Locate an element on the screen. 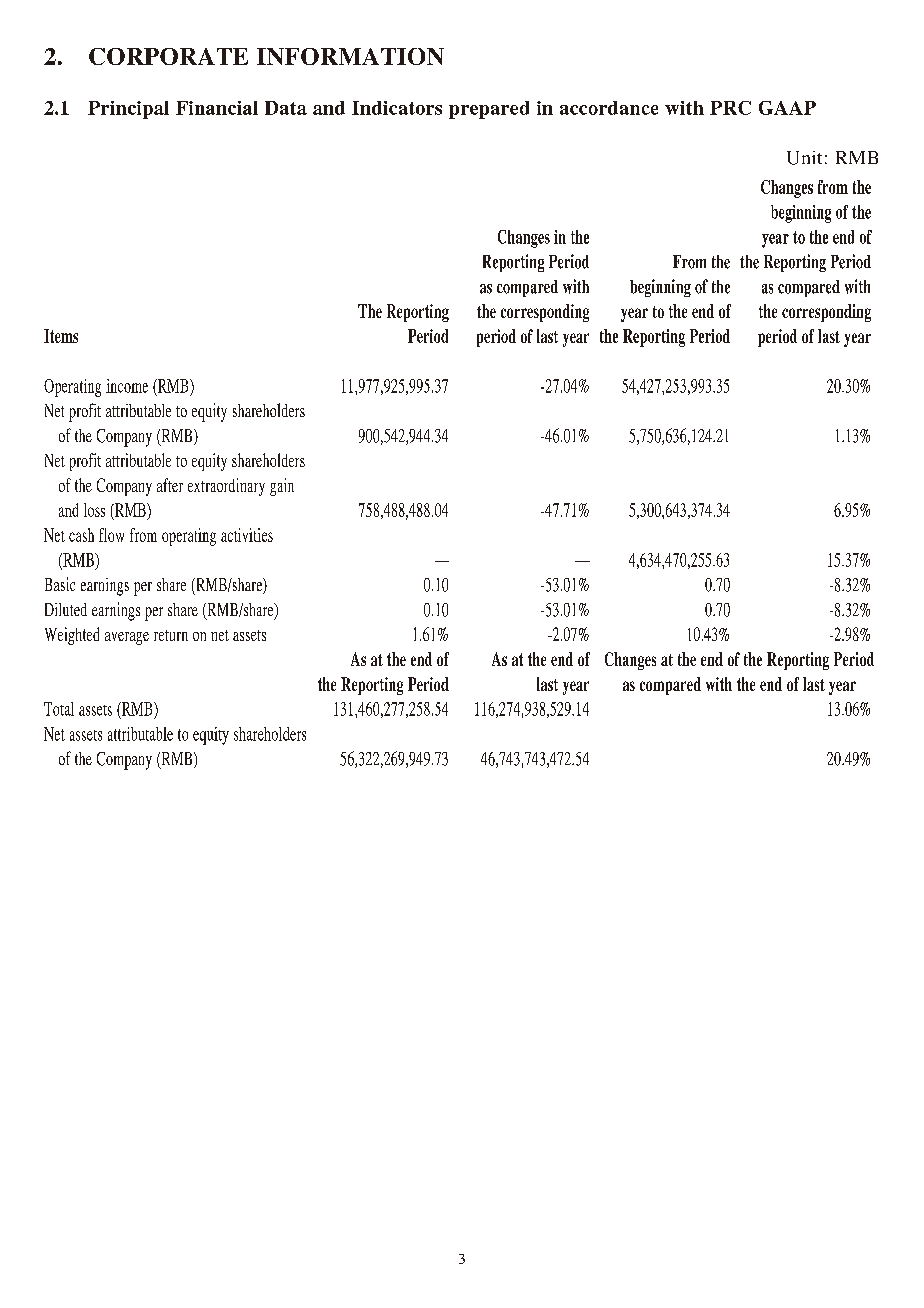 Image resolution: width=924 pixels, height=1308 pixels. income is located at coordinates (127, 386).
